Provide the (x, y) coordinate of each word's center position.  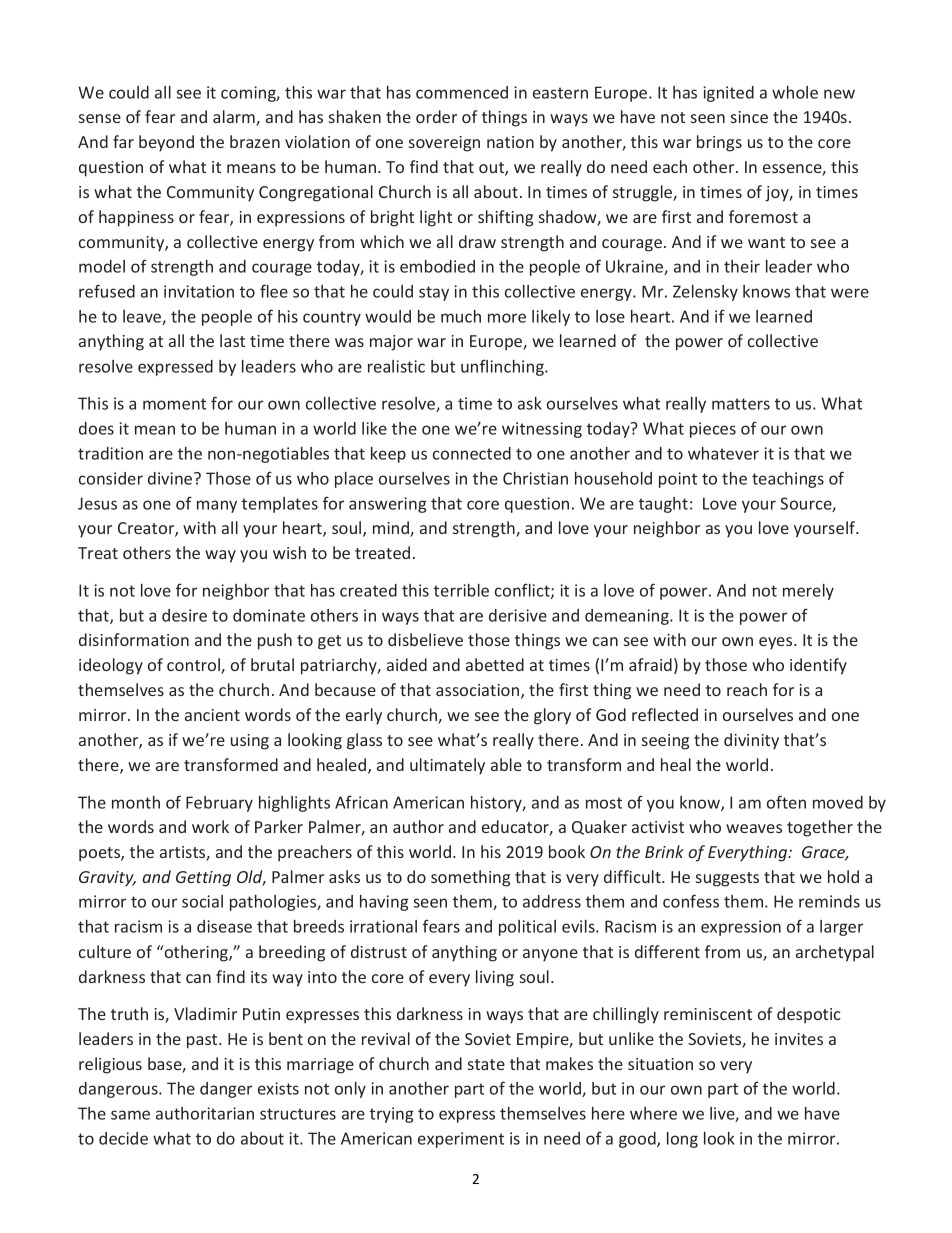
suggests (727, 879)
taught (663, 505)
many (217, 506)
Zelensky (705, 293)
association (479, 691)
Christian (535, 478)
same (130, 1115)
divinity (751, 741)
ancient (212, 715)
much (461, 316)
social (202, 901)
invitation (199, 291)
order (436, 116)
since (749, 117)
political (527, 928)
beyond (166, 143)
